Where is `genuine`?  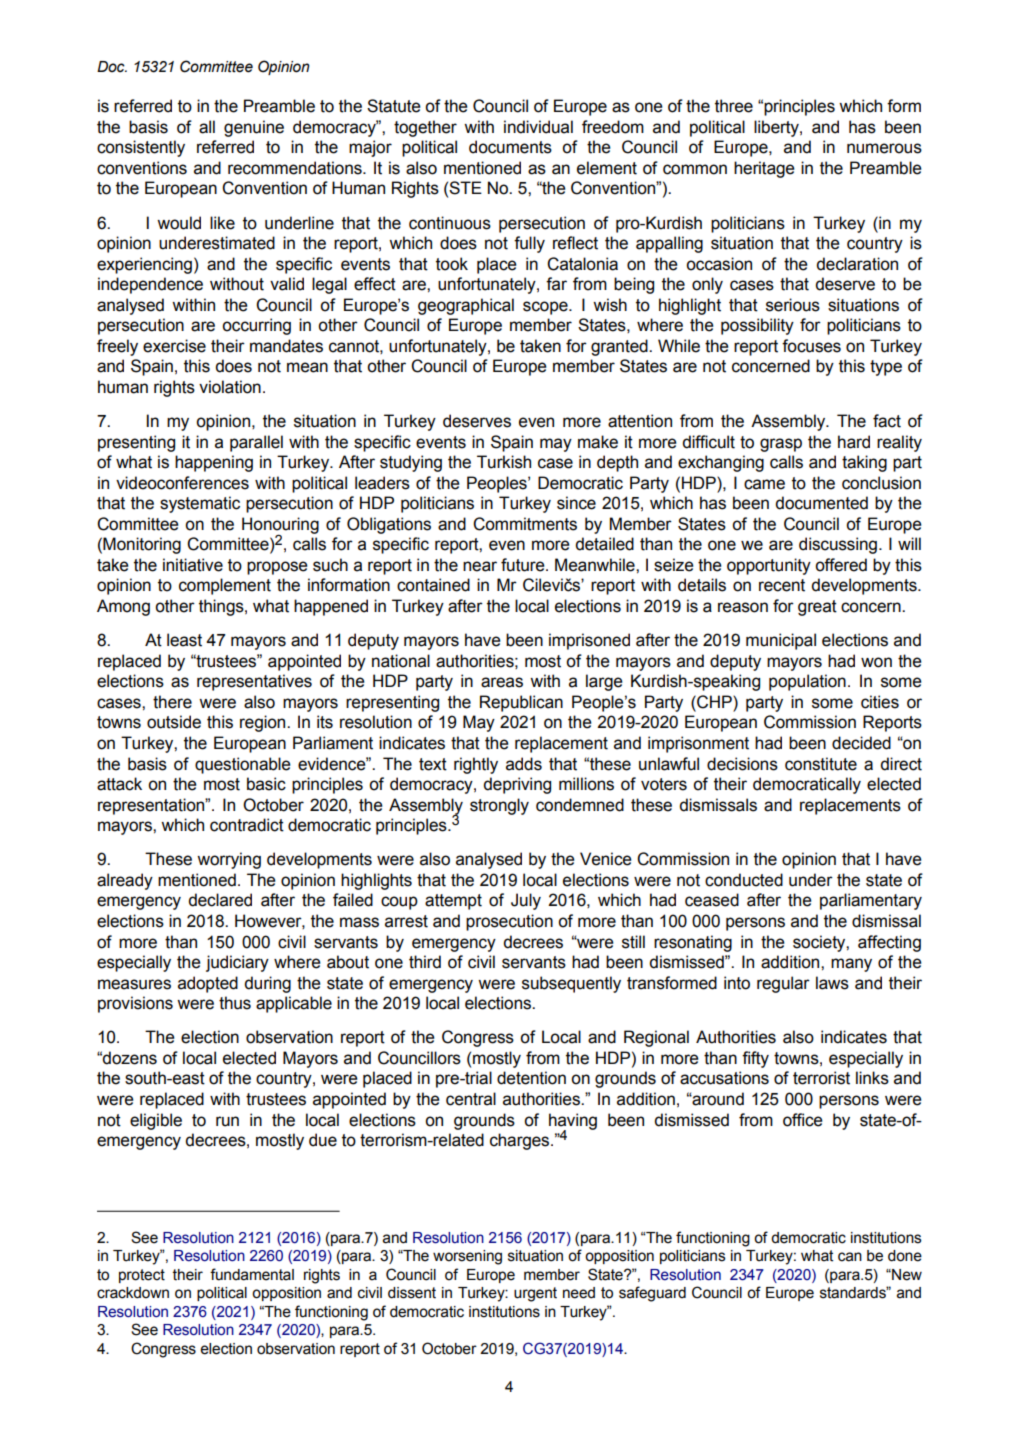
genuine is located at coordinates (254, 128).
